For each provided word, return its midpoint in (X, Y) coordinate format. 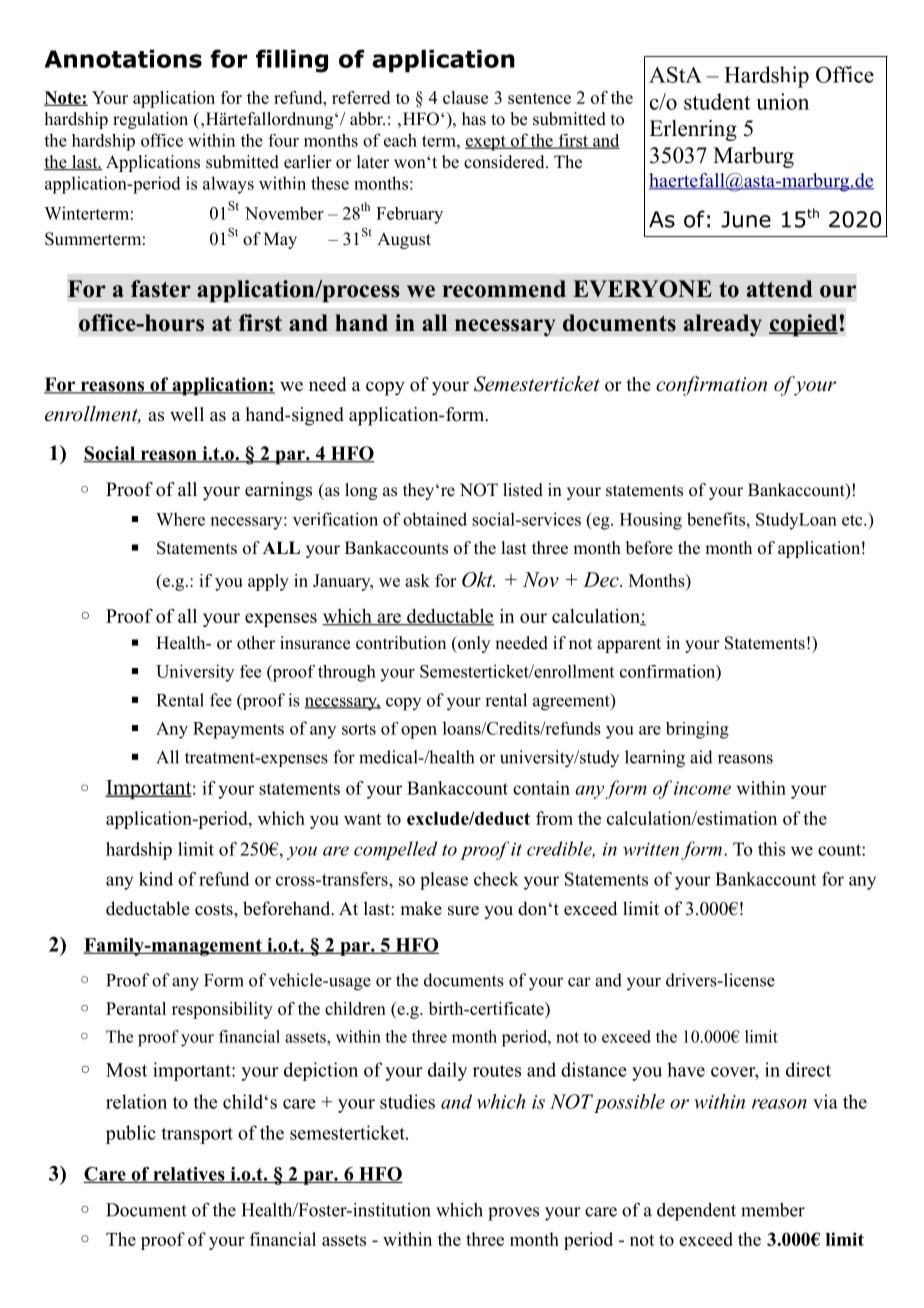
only (473, 644)
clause (465, 97)
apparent (629, 645)
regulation (150, 120)
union (782, 101)
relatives (189, 1175)
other (256, 643)
